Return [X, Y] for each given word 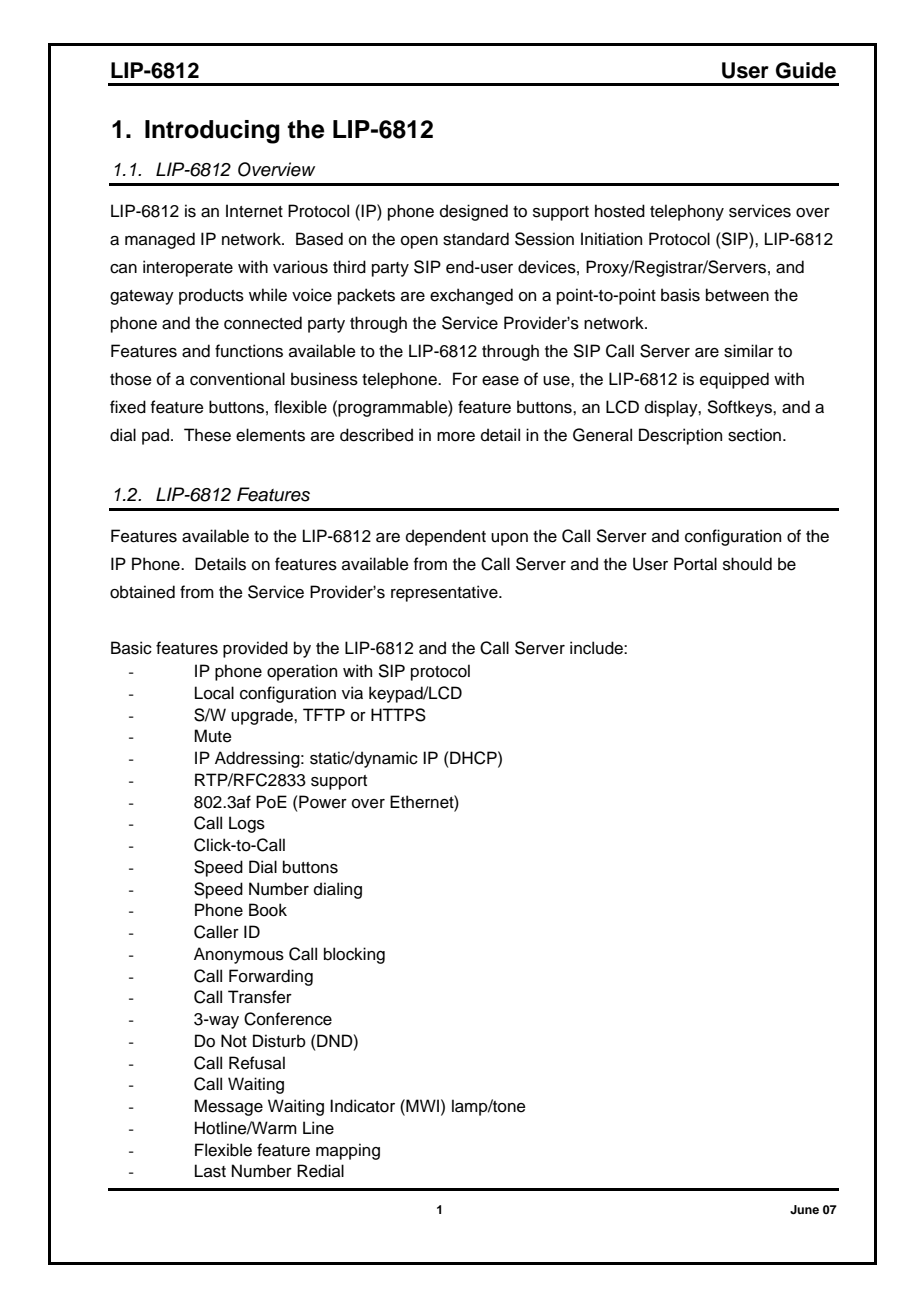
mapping [348, 1151]
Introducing [212, 132]
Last [210, 1171]
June [804, 1210]
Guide [806, 70]
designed [474, 212]
